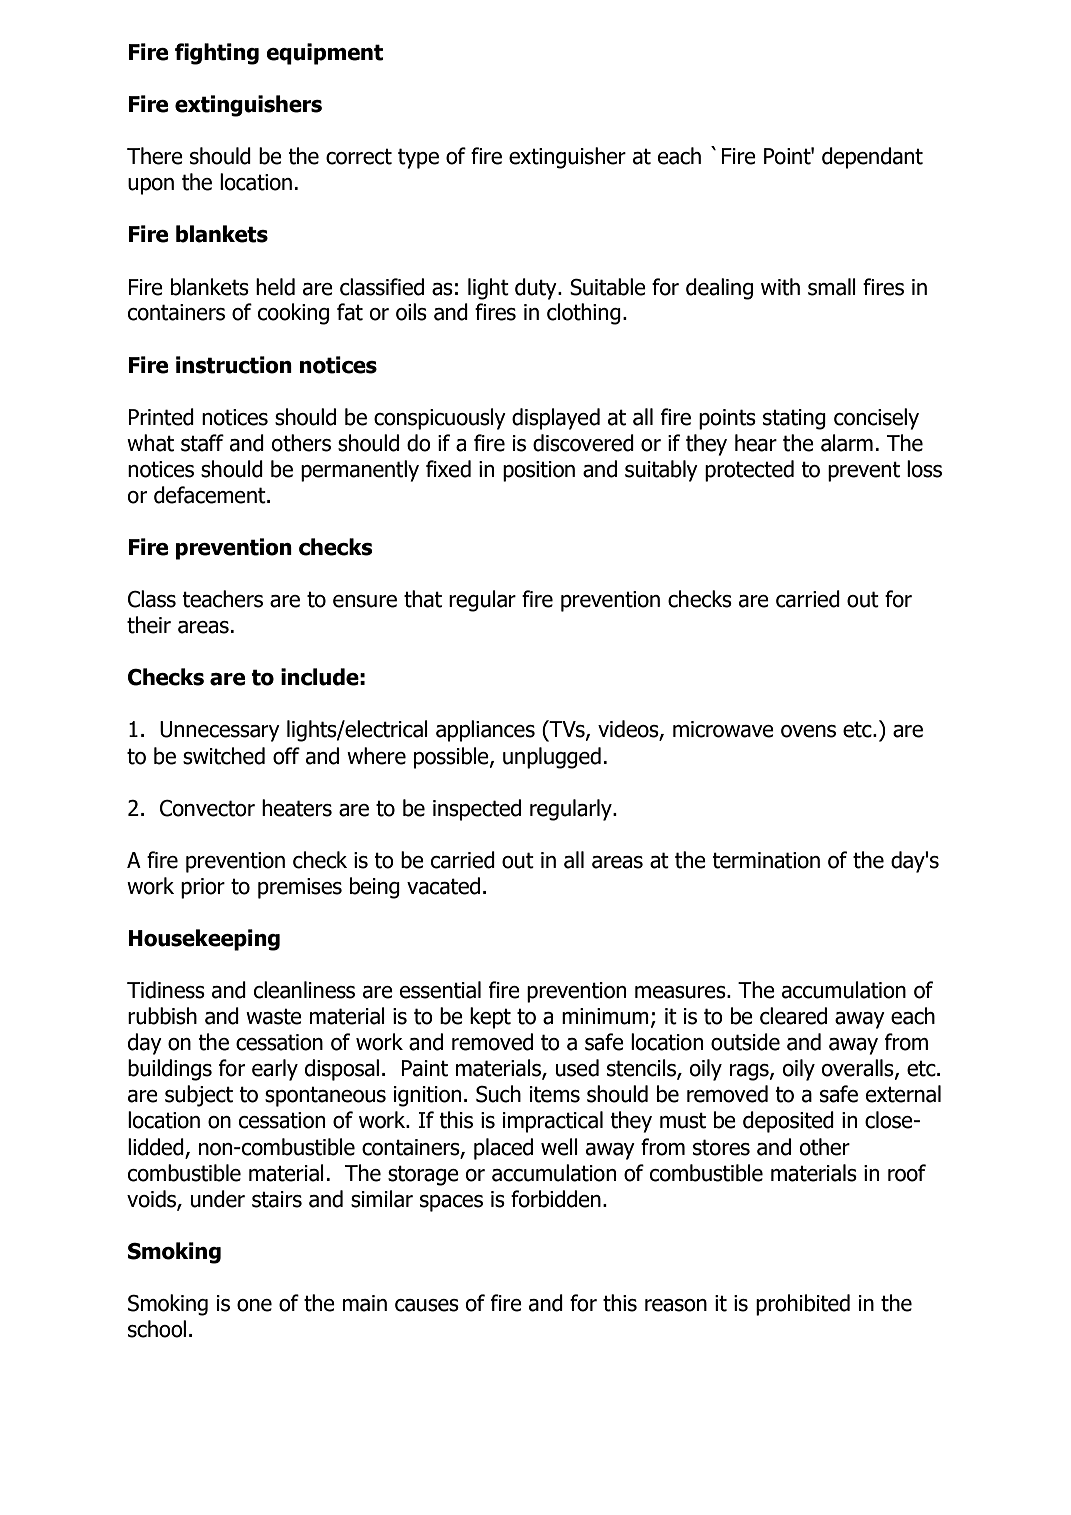 This document has width=1071, height=1515. I want to click on type, so click(418, 158).
